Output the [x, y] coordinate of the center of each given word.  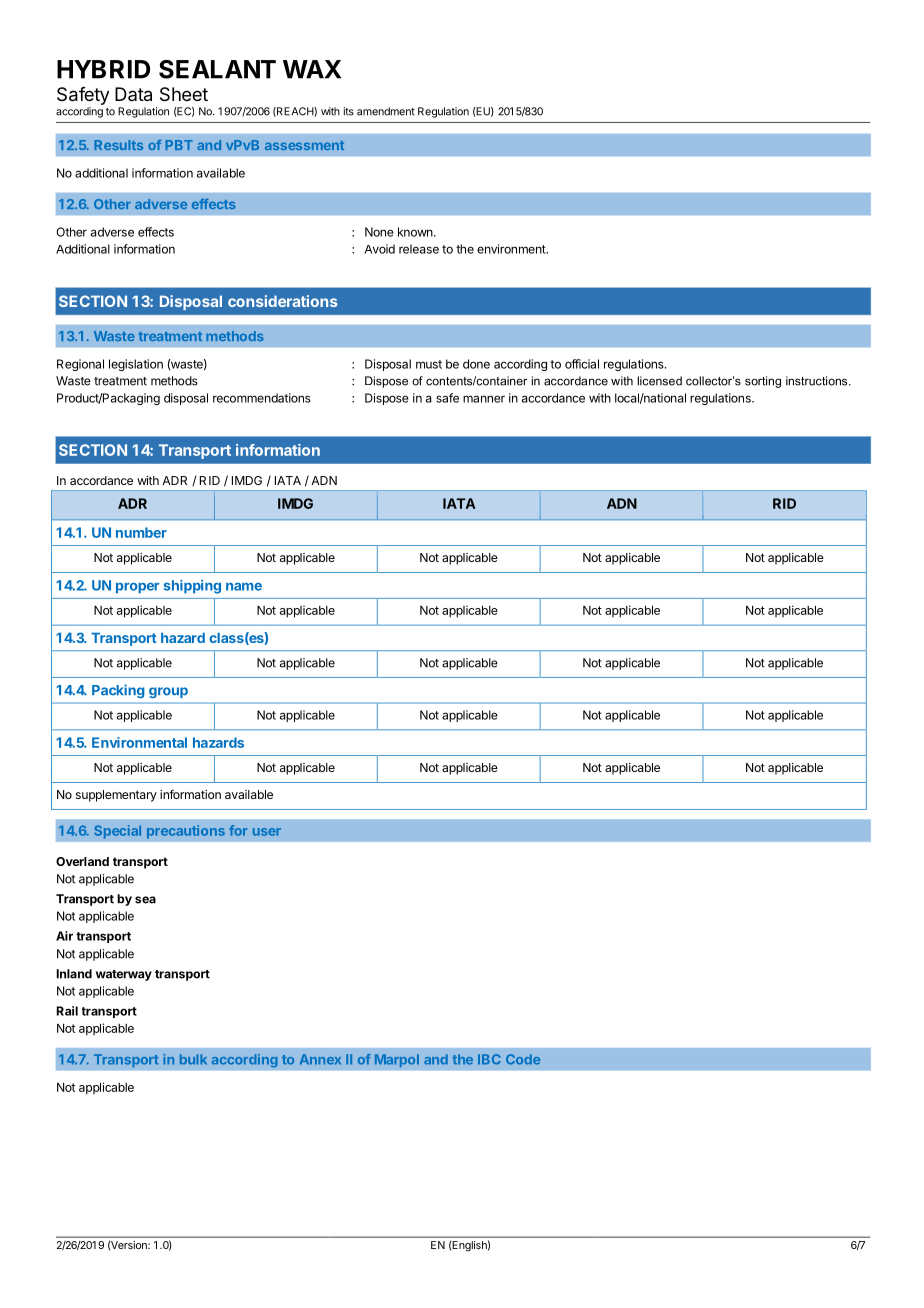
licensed [659, 381]
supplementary [116, 796]
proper [137, 588]
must [429, 364]
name [244, 587]
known [415, 232]
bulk [193, 1059]
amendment [386, 111]
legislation [136, 365]
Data [133, 94]
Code [523, 1059]
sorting [763, 382]
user [267, 832]
